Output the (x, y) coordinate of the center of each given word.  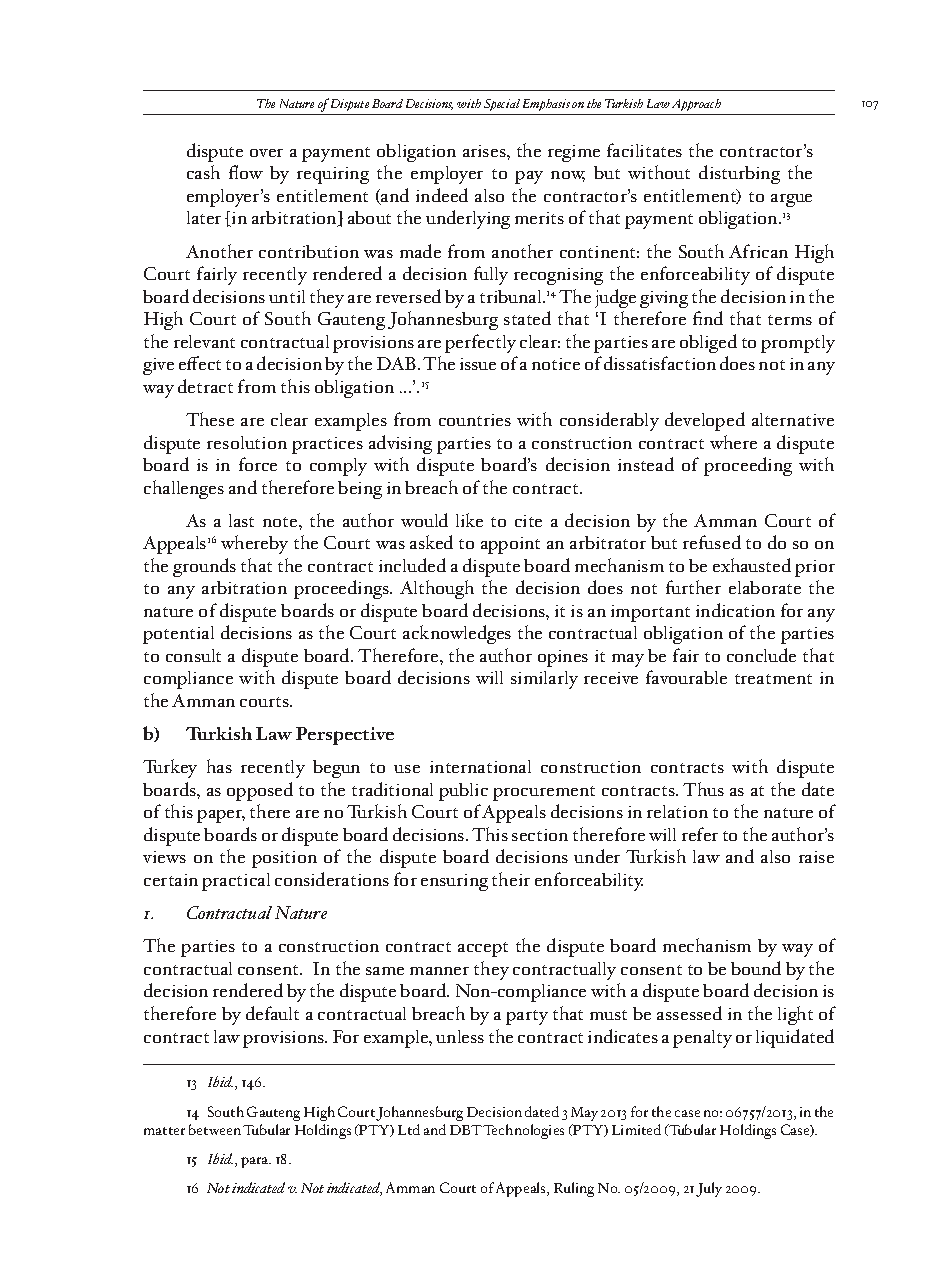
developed (705, 421)
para (256, 1162)
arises (485, 151)
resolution (247, 442)
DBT (466, 1130)
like (469, 520)
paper (221, 816)
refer (700, 834)
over (266, 153)
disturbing (739, 174)
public (463, 792)
